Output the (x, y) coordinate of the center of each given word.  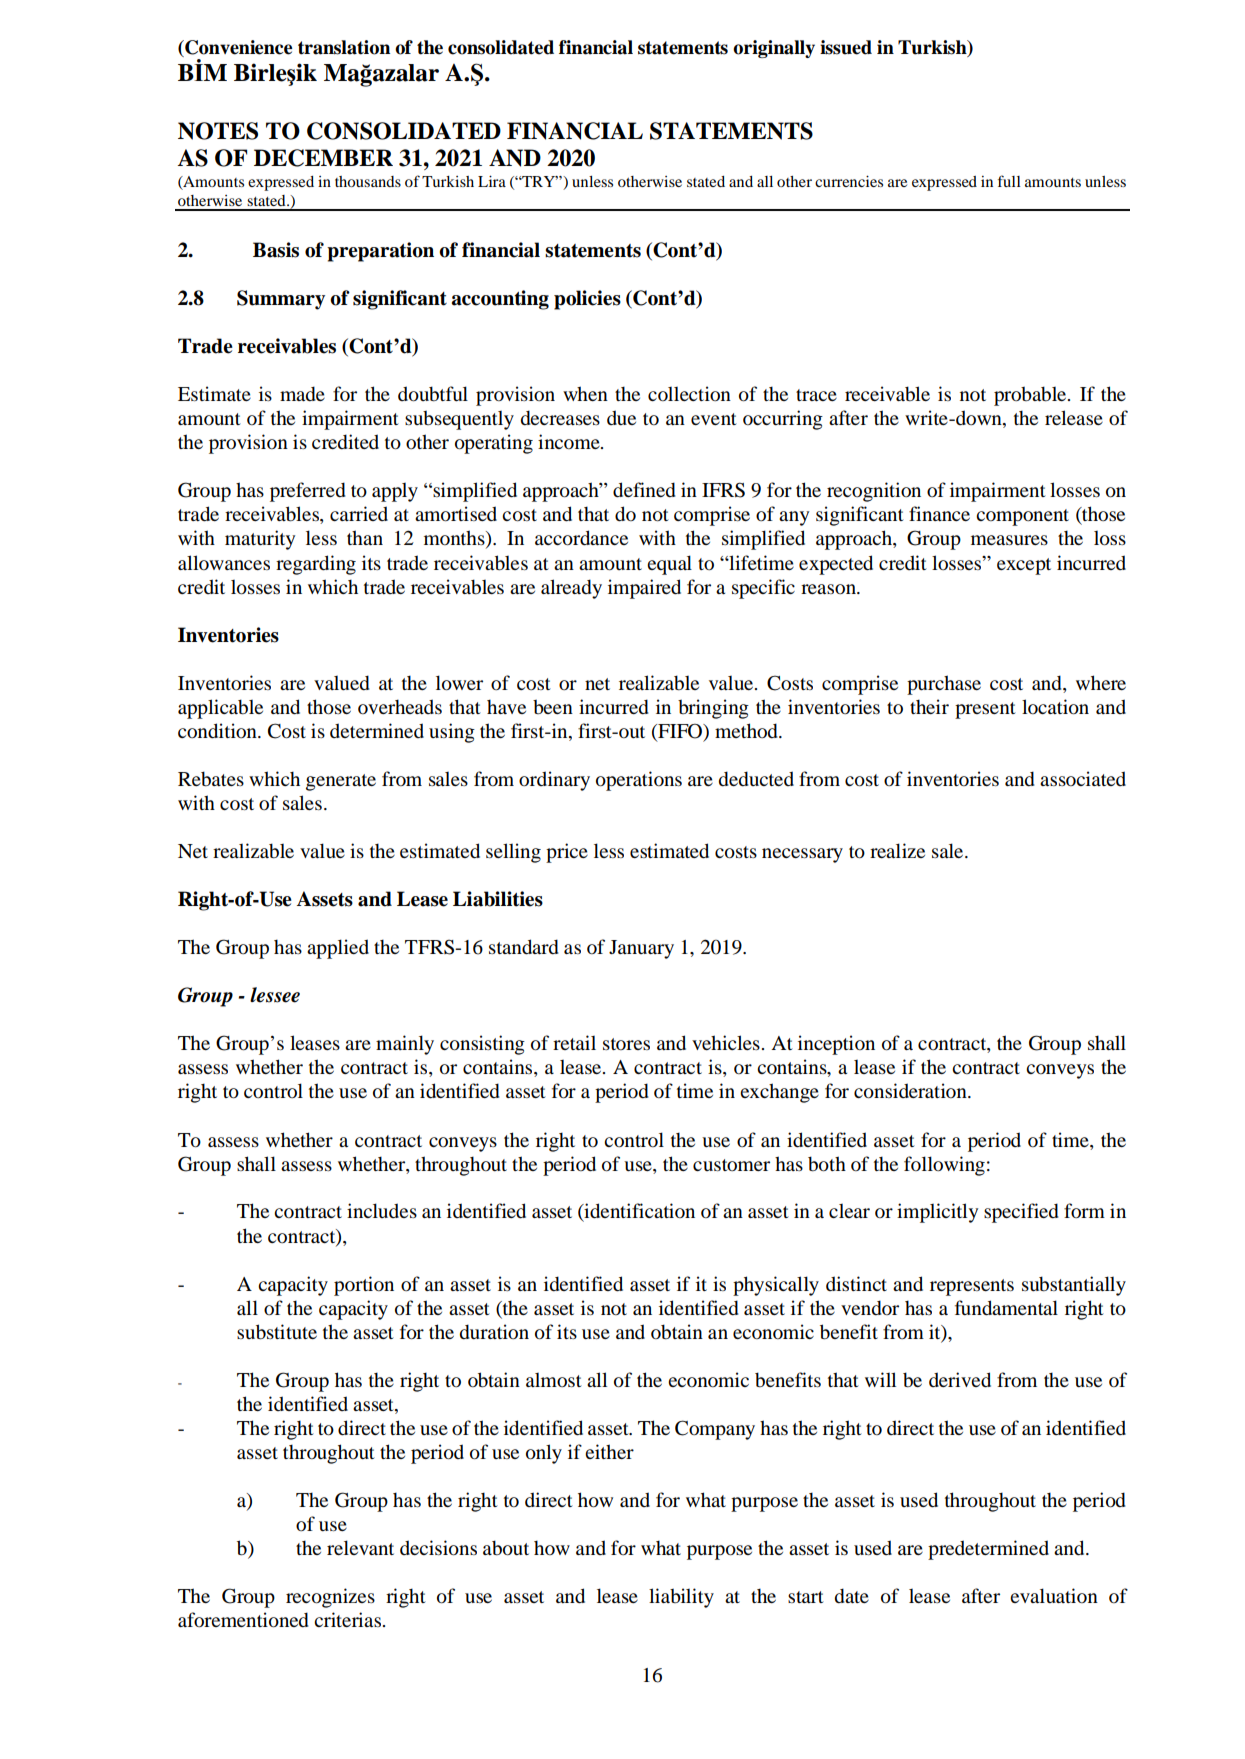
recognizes (330, 1598)
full (1009, 181)
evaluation (1054, 1595)
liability (681, 1598)
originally (774, 49)
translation (344, 47)
